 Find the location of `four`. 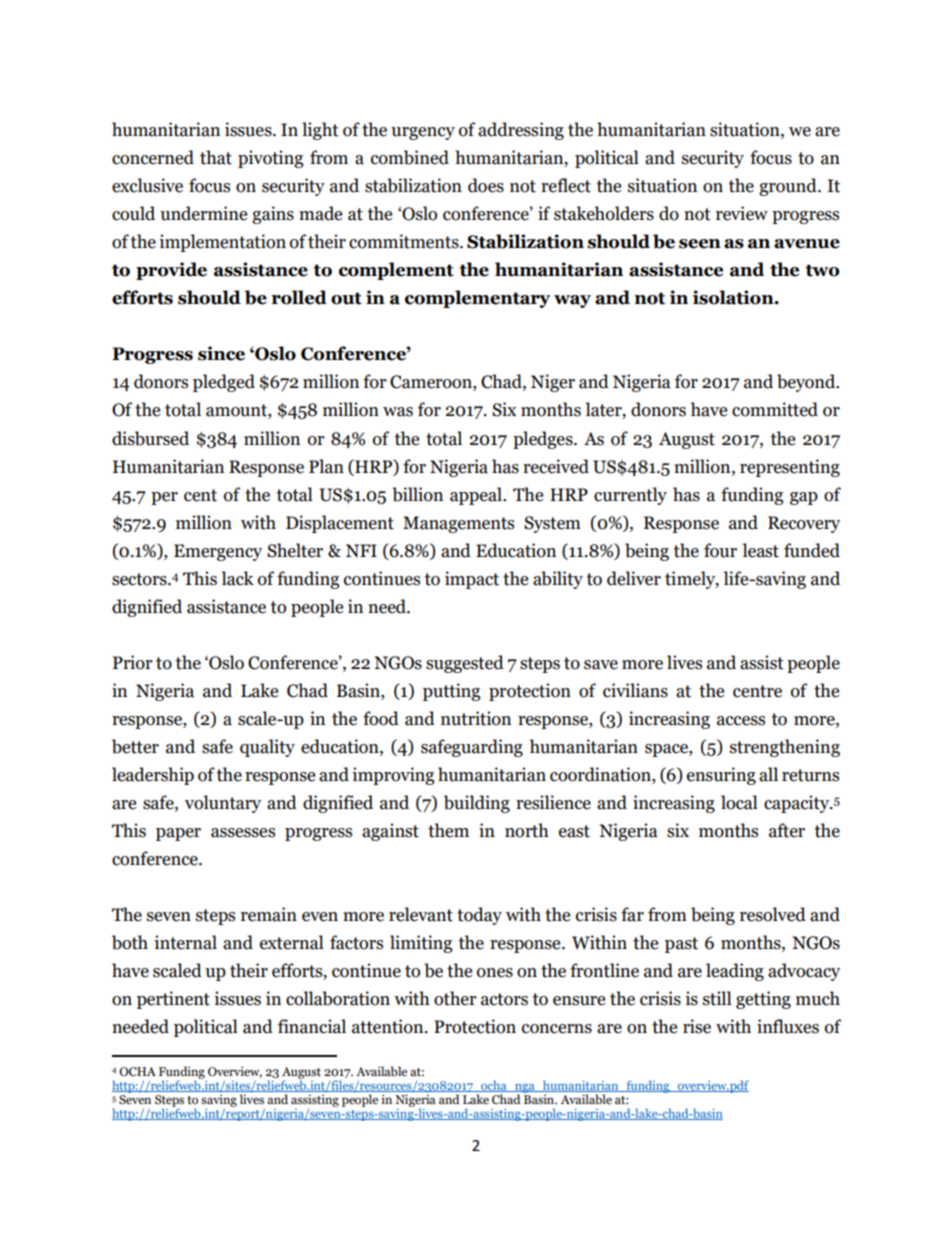

four is located at coordinates (720, 550).
